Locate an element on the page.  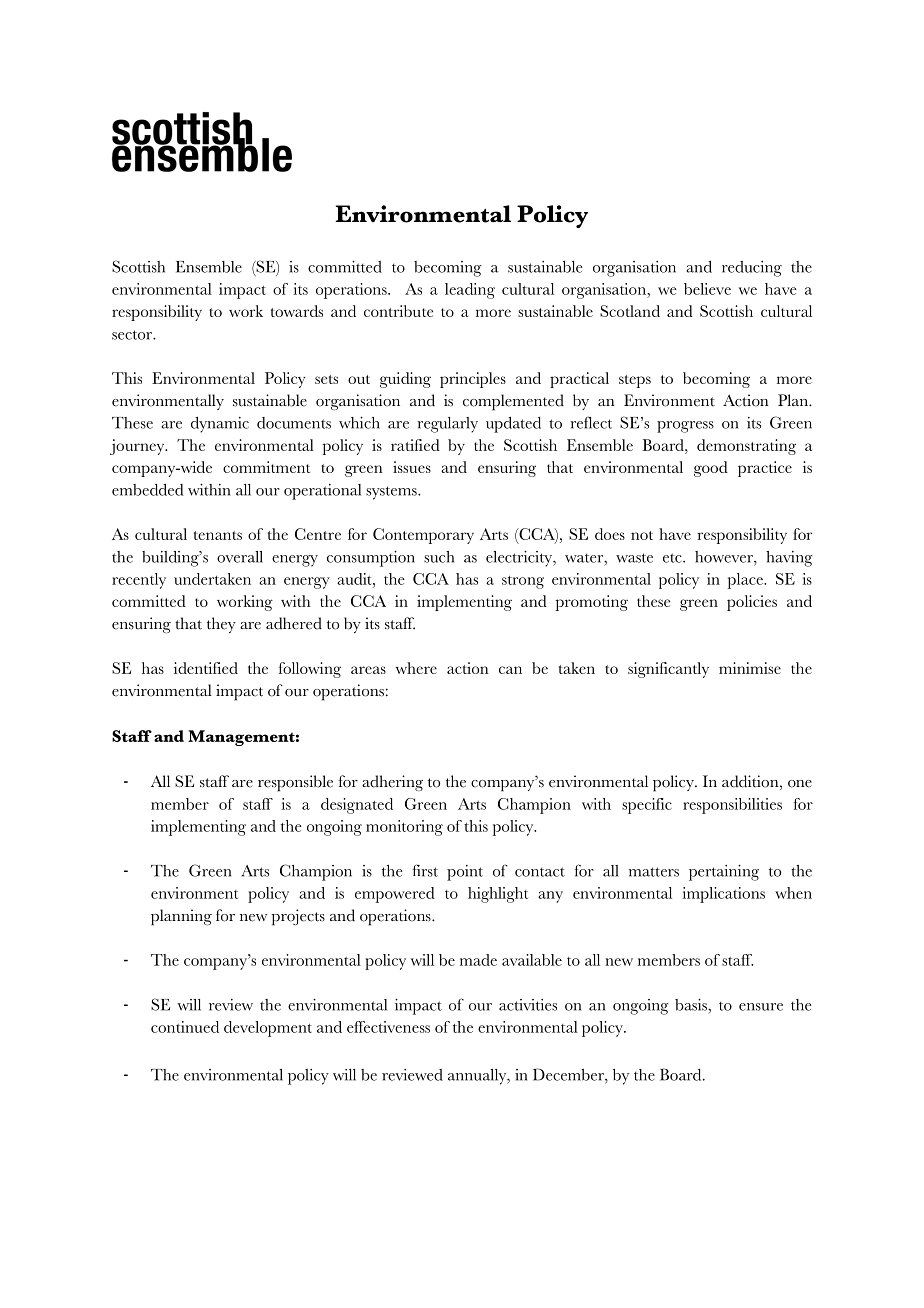
identified is located at coordinates (206, 668).
